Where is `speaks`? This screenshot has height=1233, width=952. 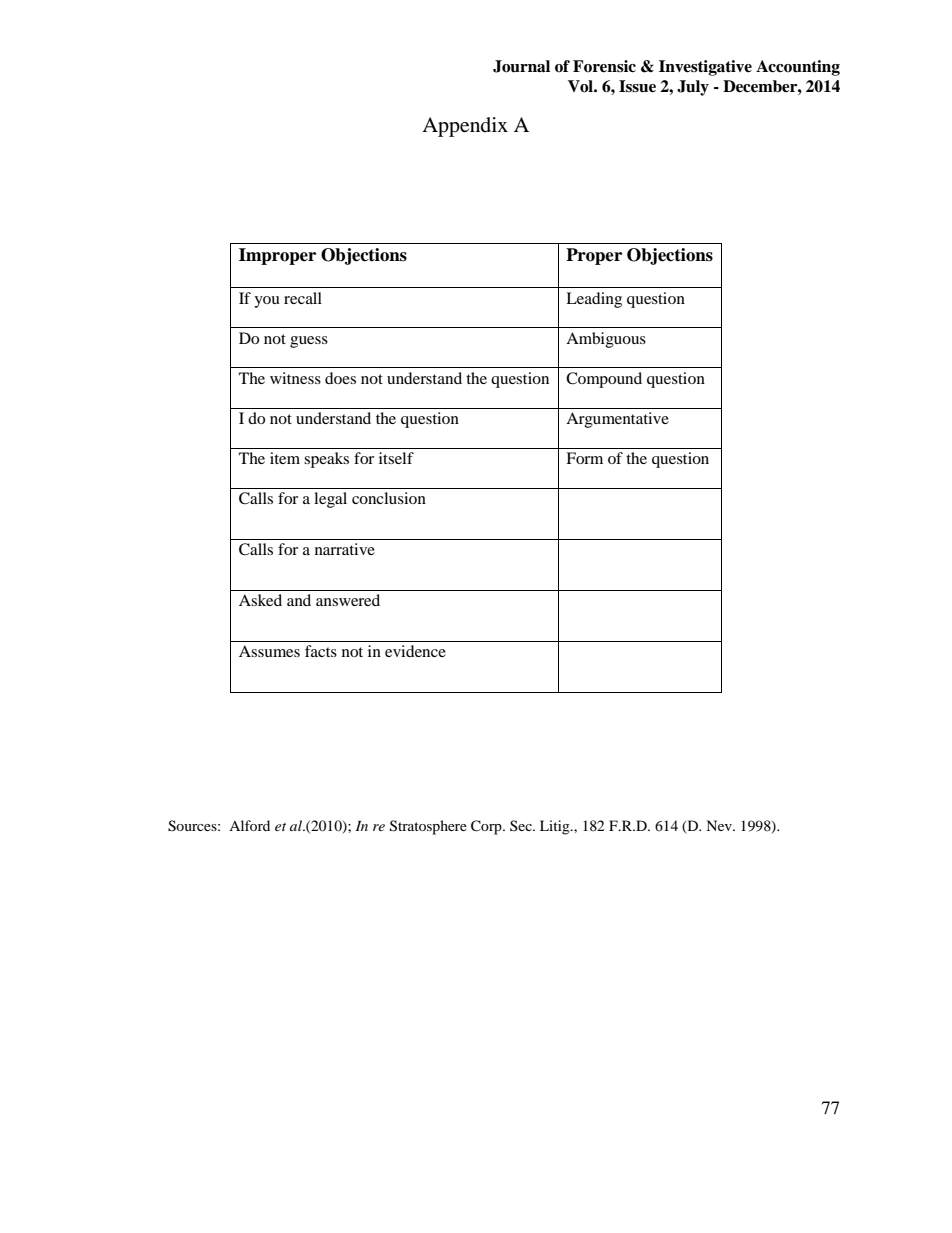
speaks is located at coordinates (326, 460).
